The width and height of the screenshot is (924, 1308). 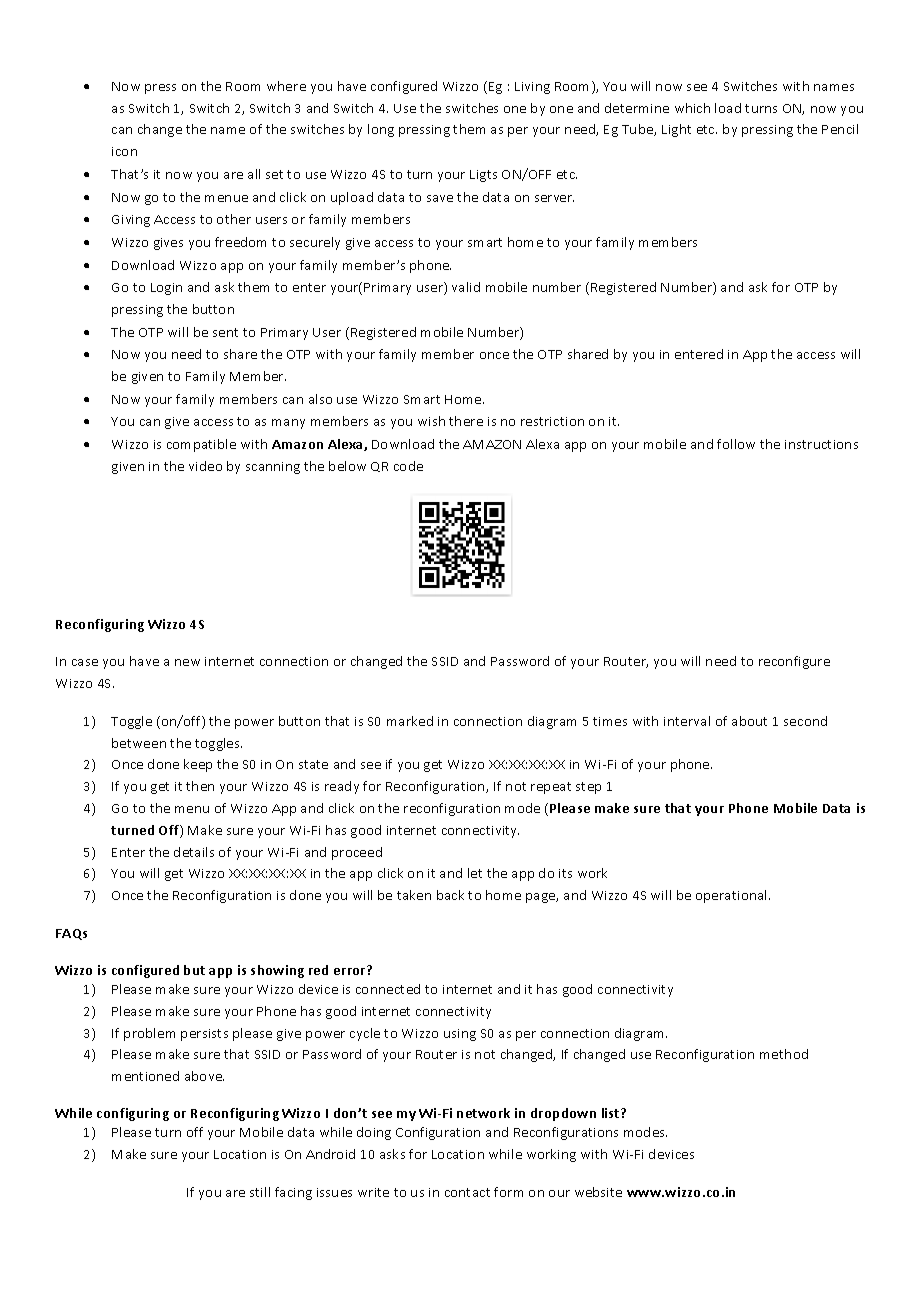 What do you see at coordinates (692, 108) in the screenshot?
I see `which` at bounding box center [692, 108].
